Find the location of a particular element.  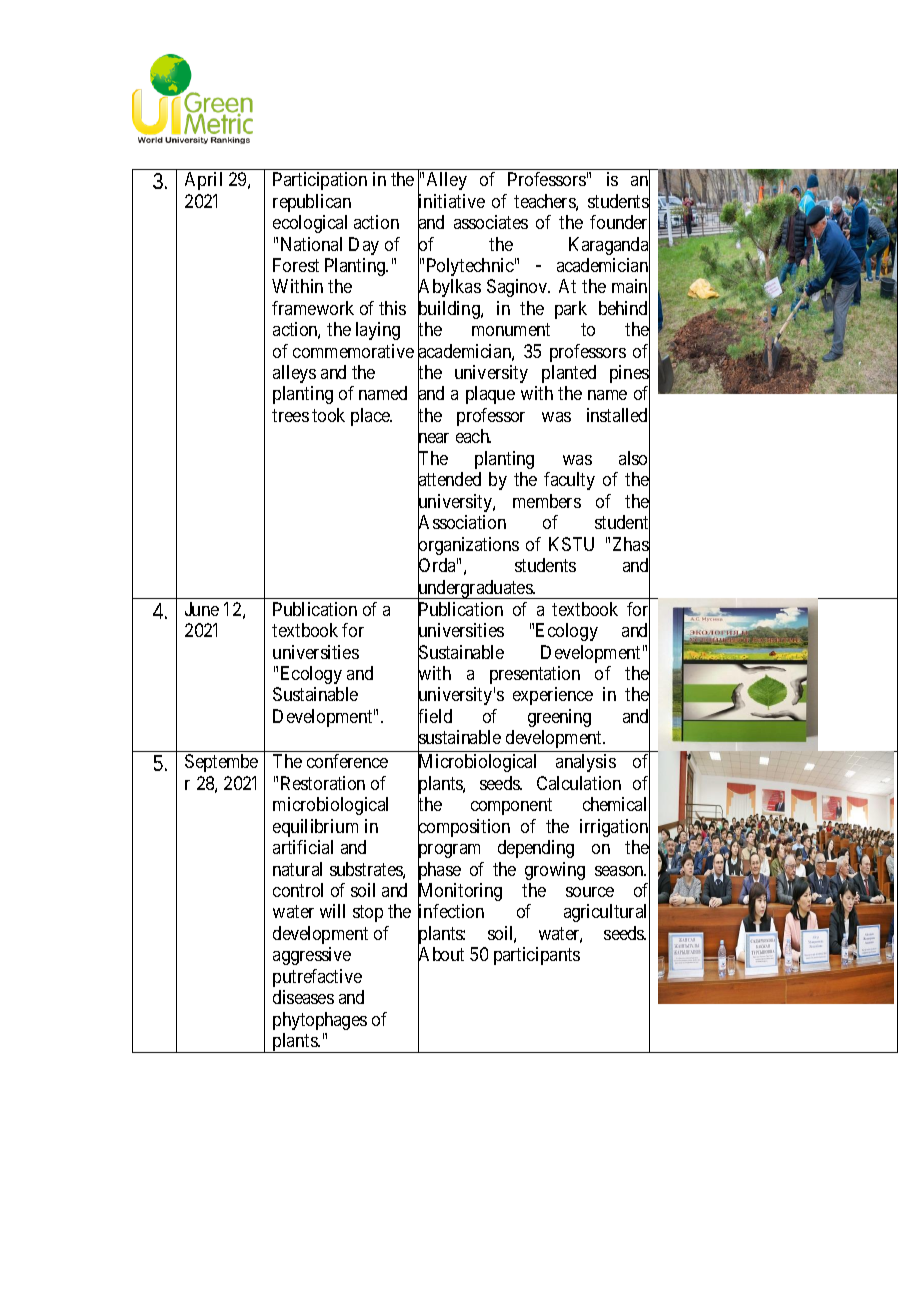

About is located at coordinates (441, 956).
